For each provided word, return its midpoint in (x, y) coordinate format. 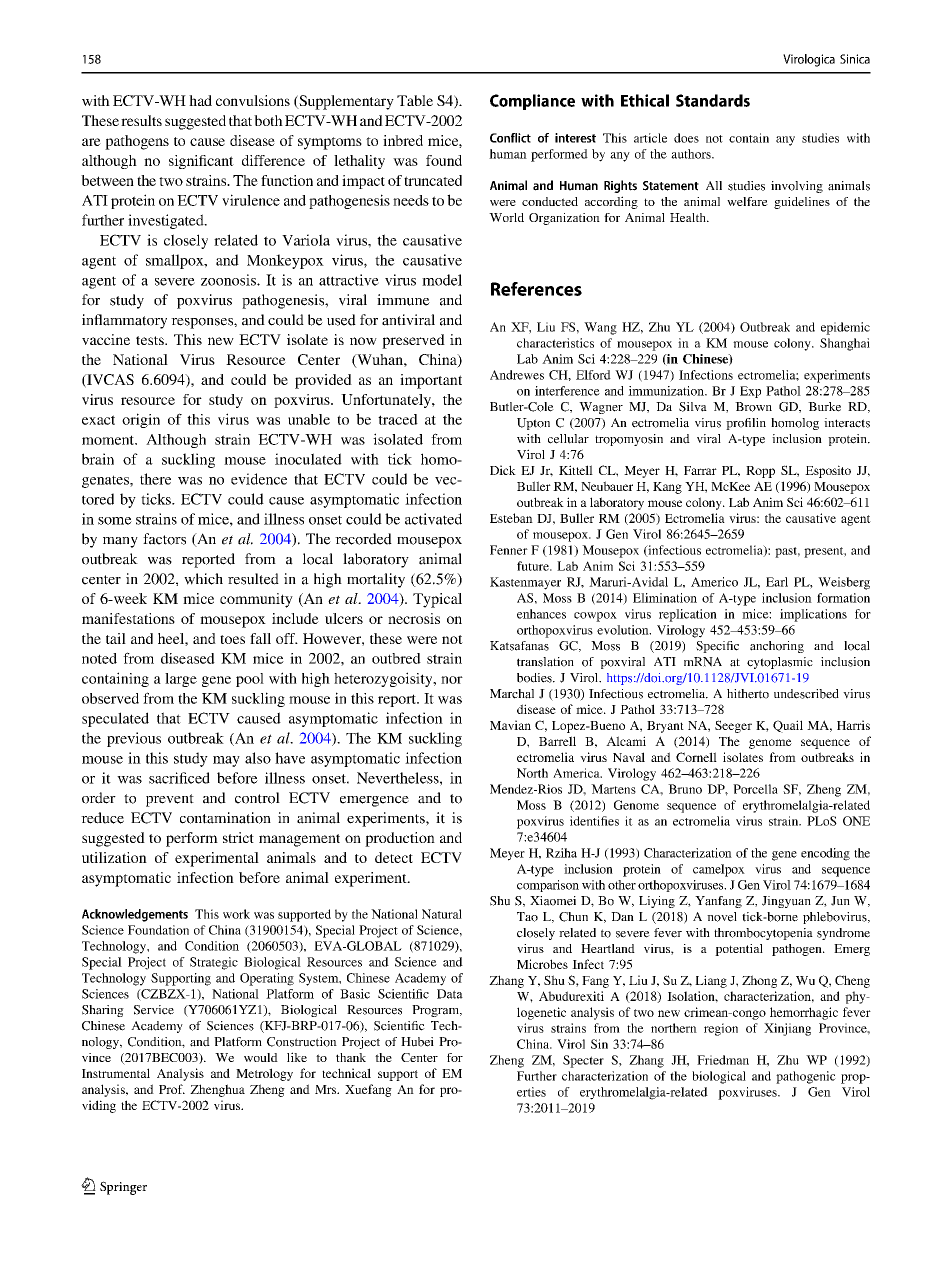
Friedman (723, 1060)
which (203, 579)
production (400, 839)
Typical (437, 600)
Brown (753, 407)
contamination (225, 818)
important (431, 381)
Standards (713, 100)
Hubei (417, 1042)
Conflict (510, 138)
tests (151, 340)
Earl (777, 582)
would (261, 1057)
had (200, 100)
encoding (825, 854)
